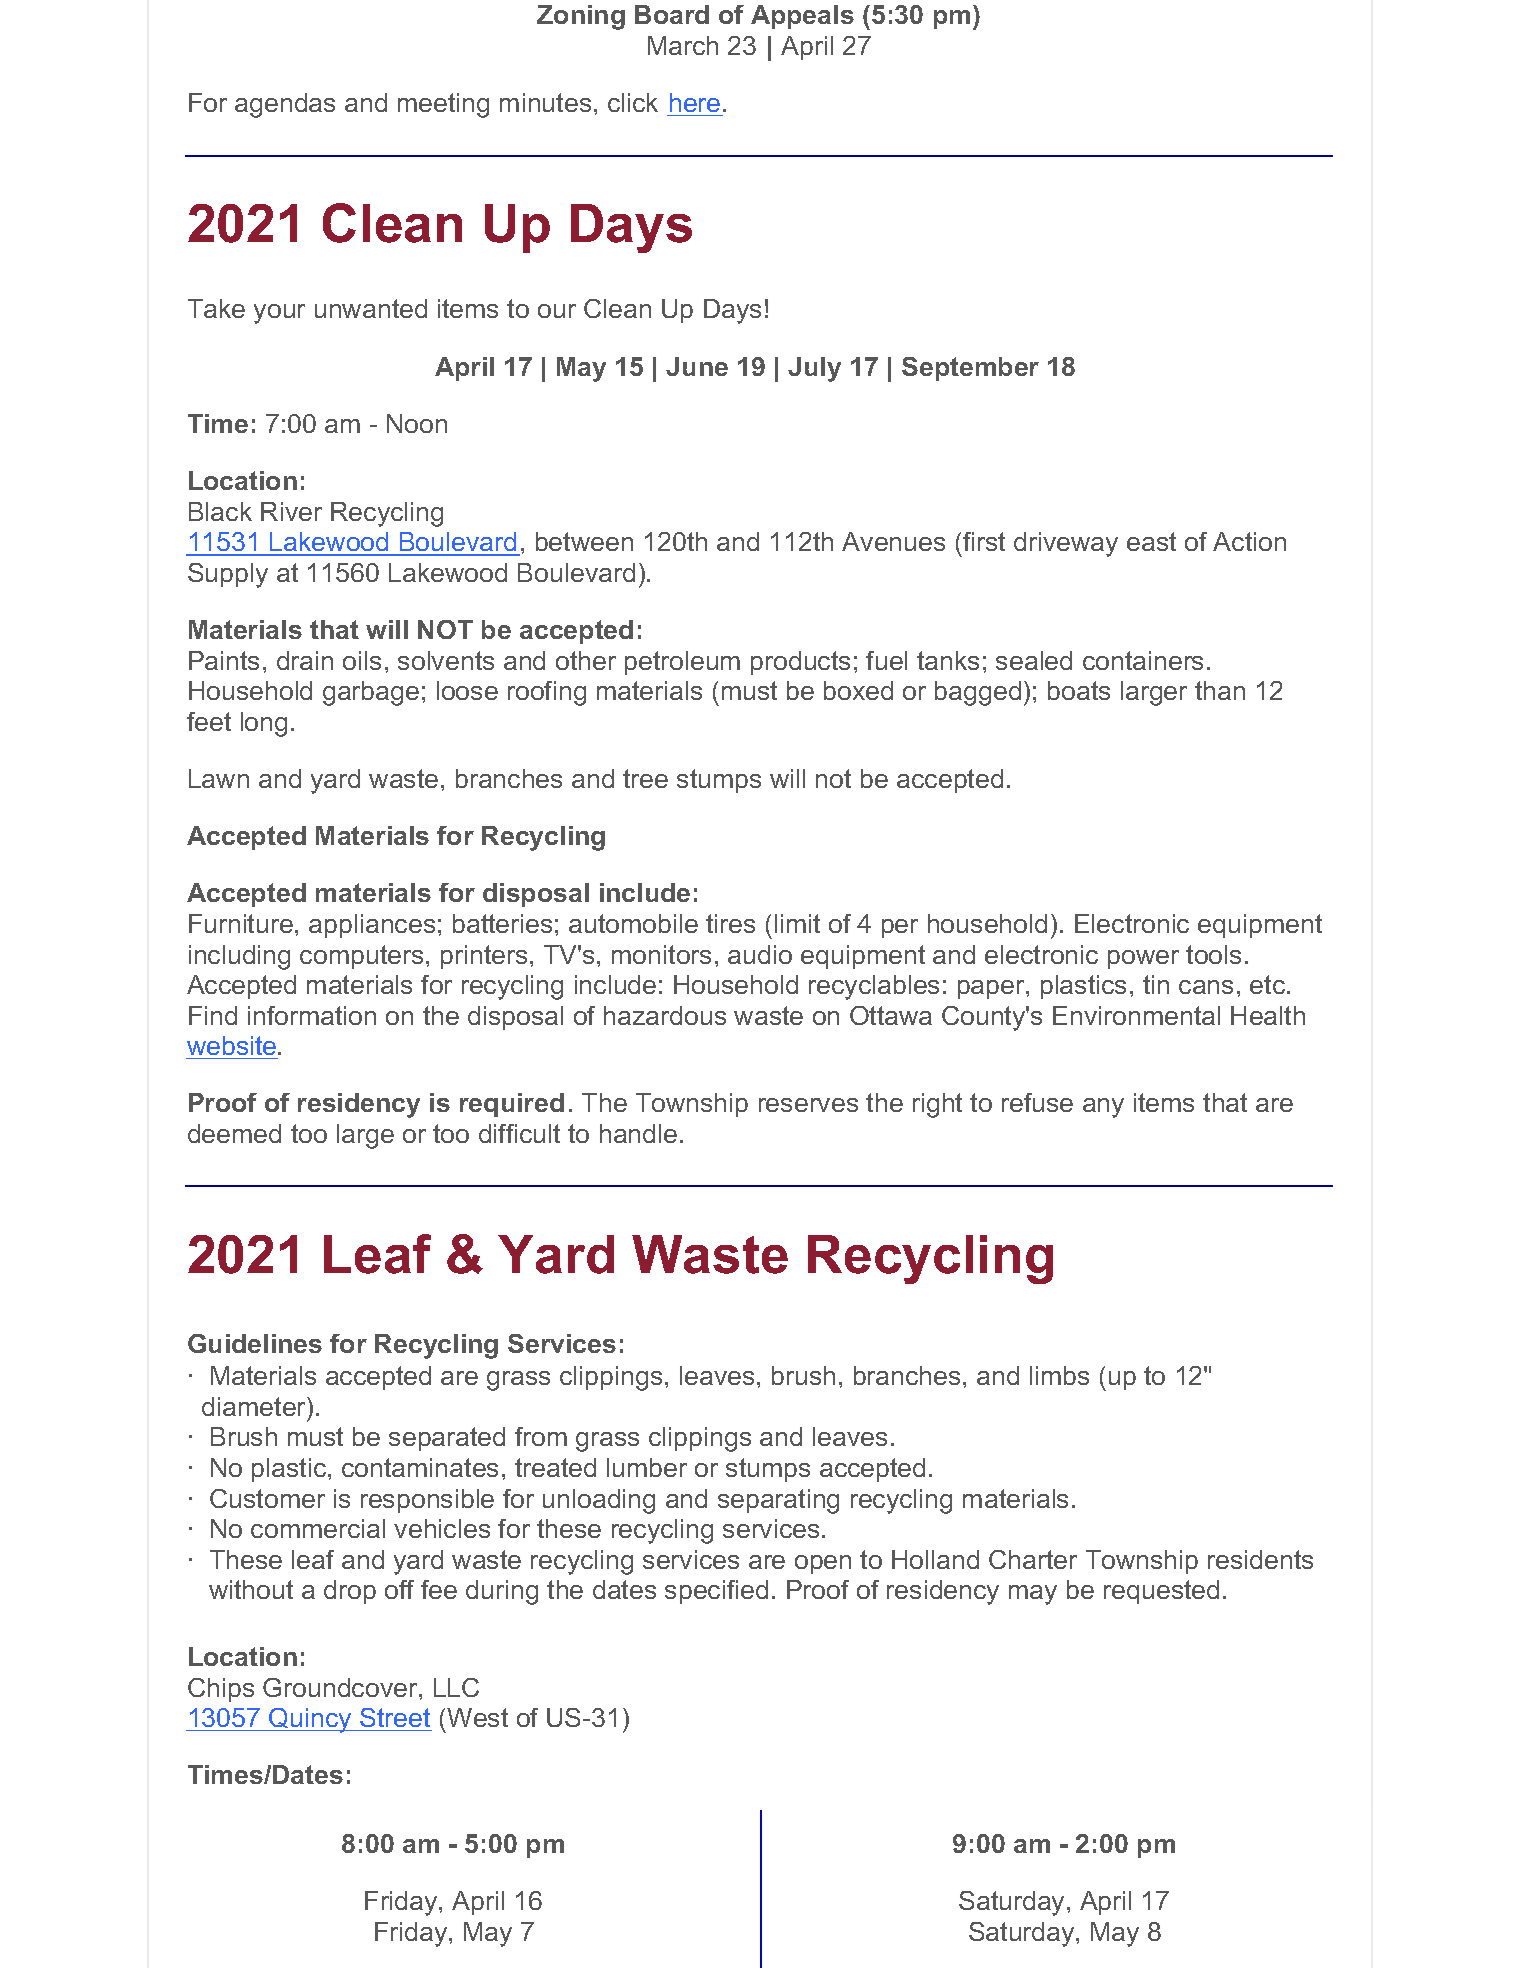 Image resolution: width=1521 pixels, height=1968 pixels. What do you see at coordinates (808, 1105) in the screenshot?
I see `reserves` at bounding box center [808, 1105].
